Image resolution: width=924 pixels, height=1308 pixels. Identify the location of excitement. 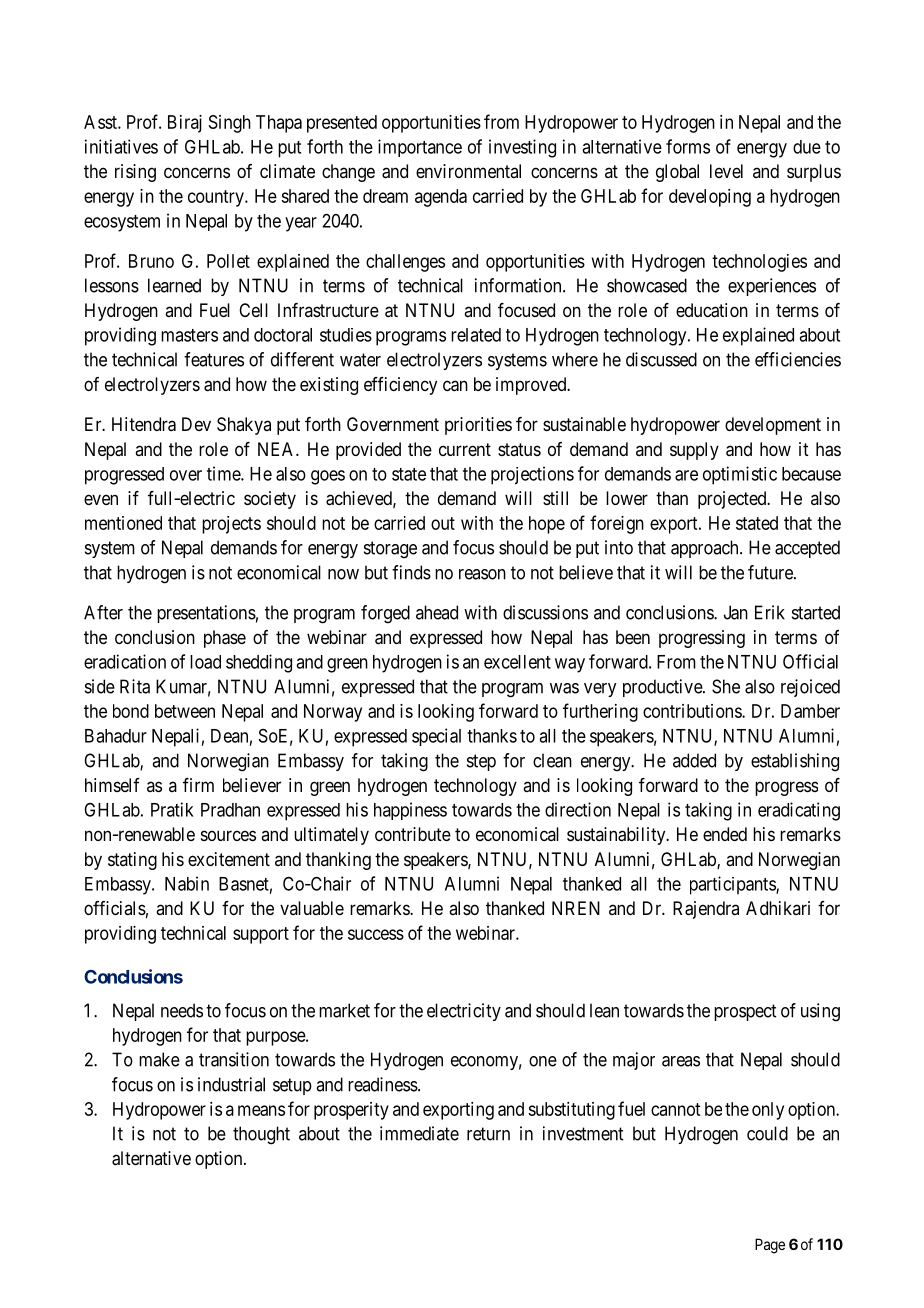
(229, 859).
